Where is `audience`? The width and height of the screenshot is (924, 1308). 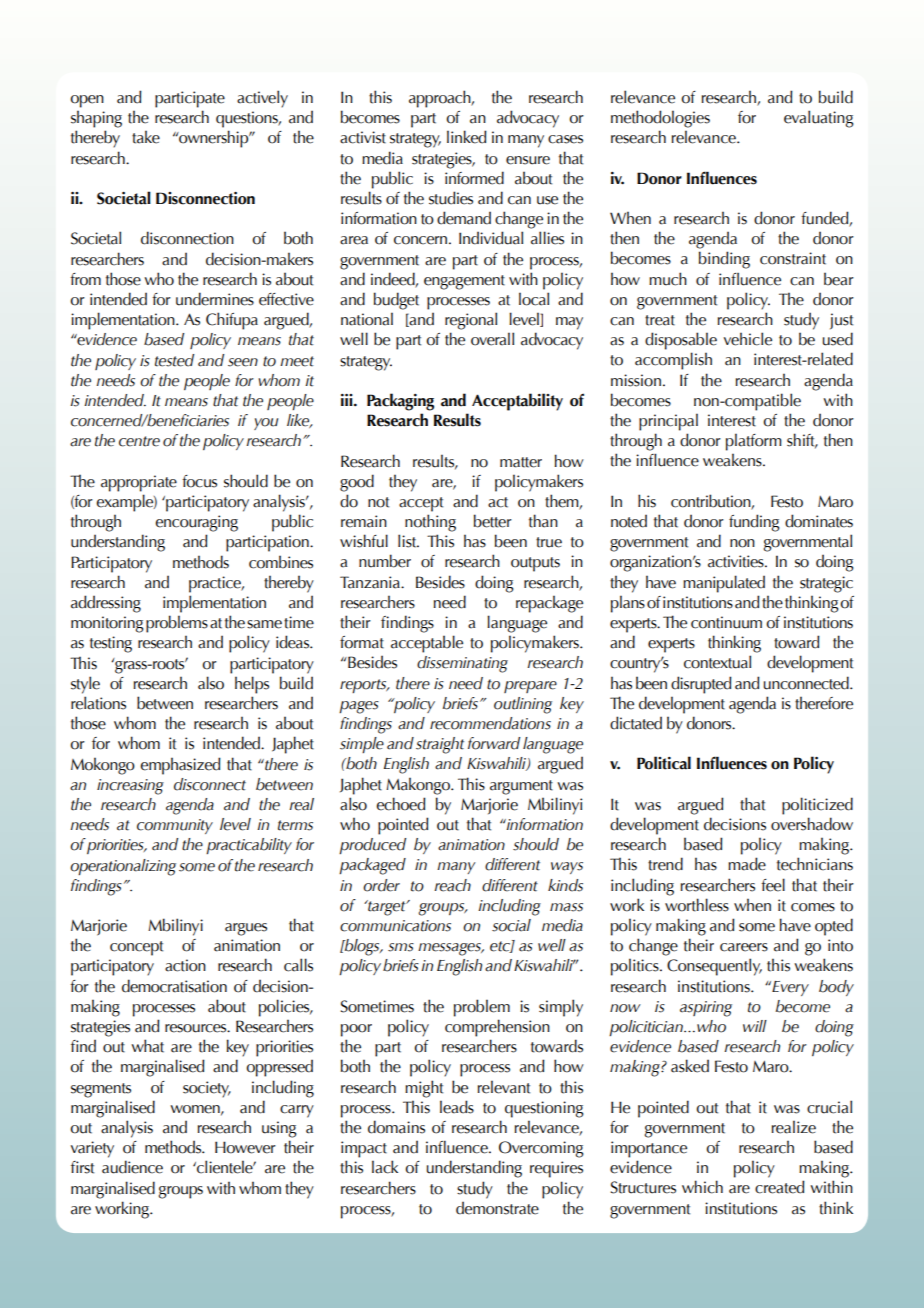
audience is located at coordinates (132, 1167).
